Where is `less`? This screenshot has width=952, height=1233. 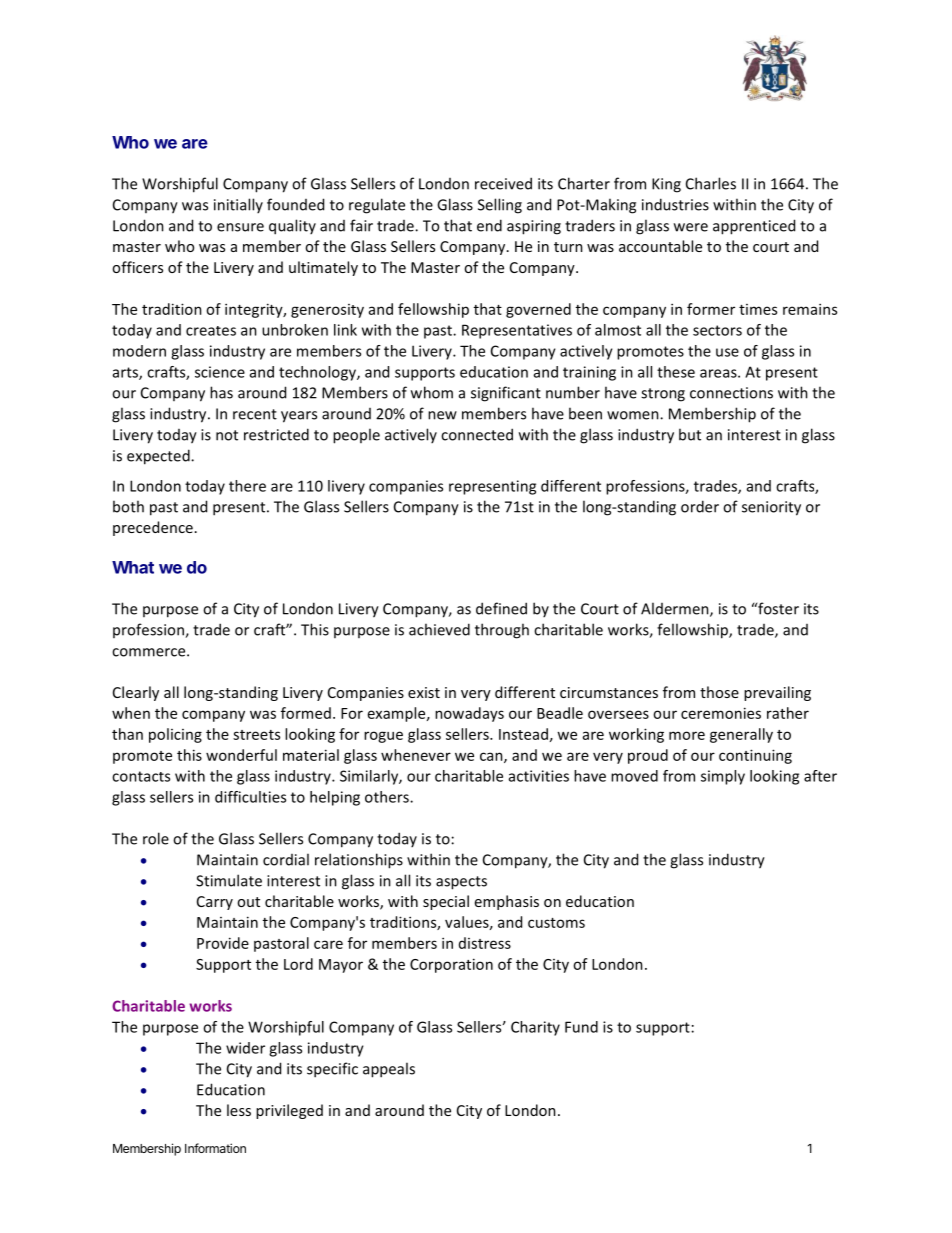 less is located at coordinates (239, 1110).
